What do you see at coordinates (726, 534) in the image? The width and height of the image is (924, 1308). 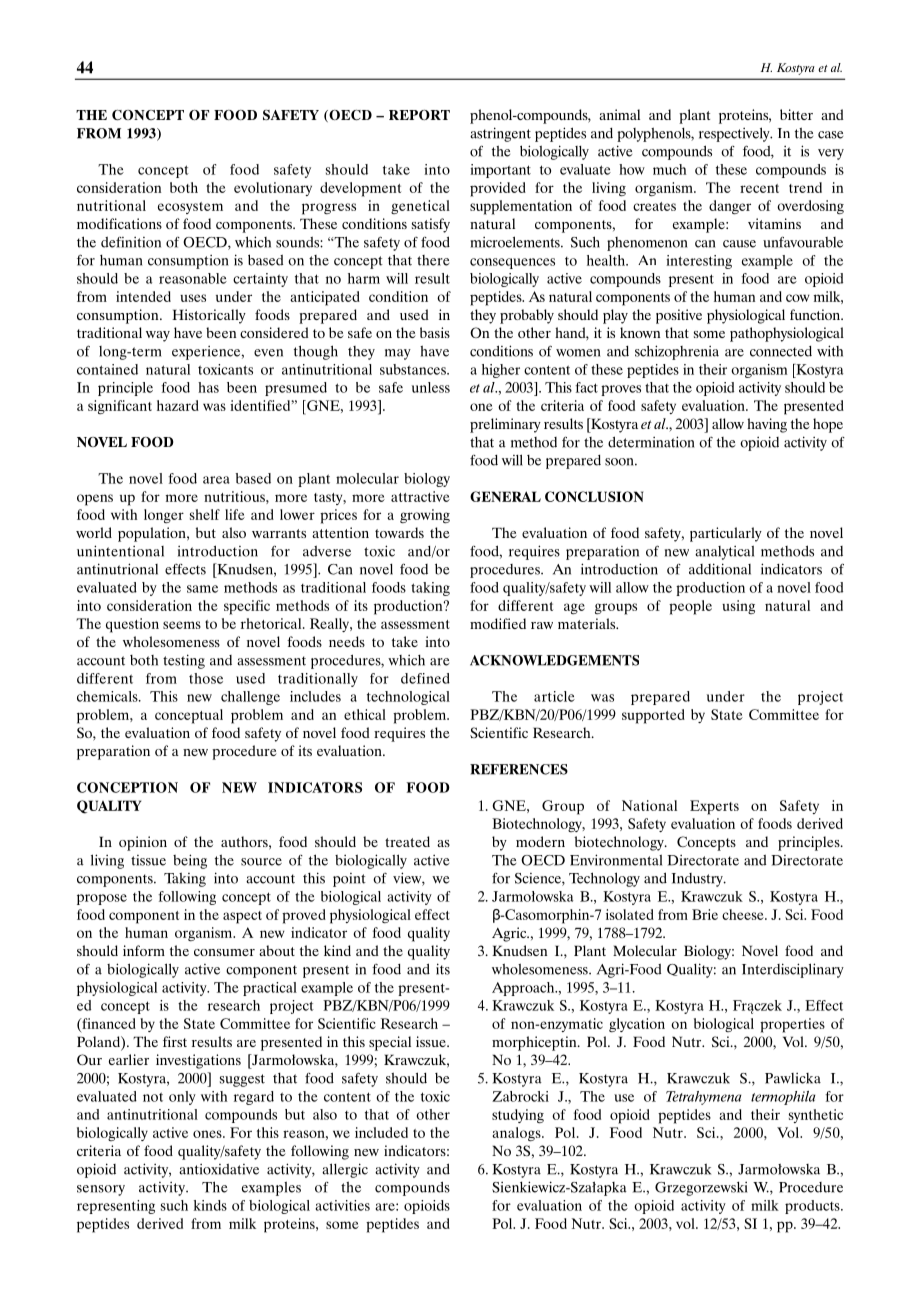 I see `particularly` at bounding box center [726, 534].
